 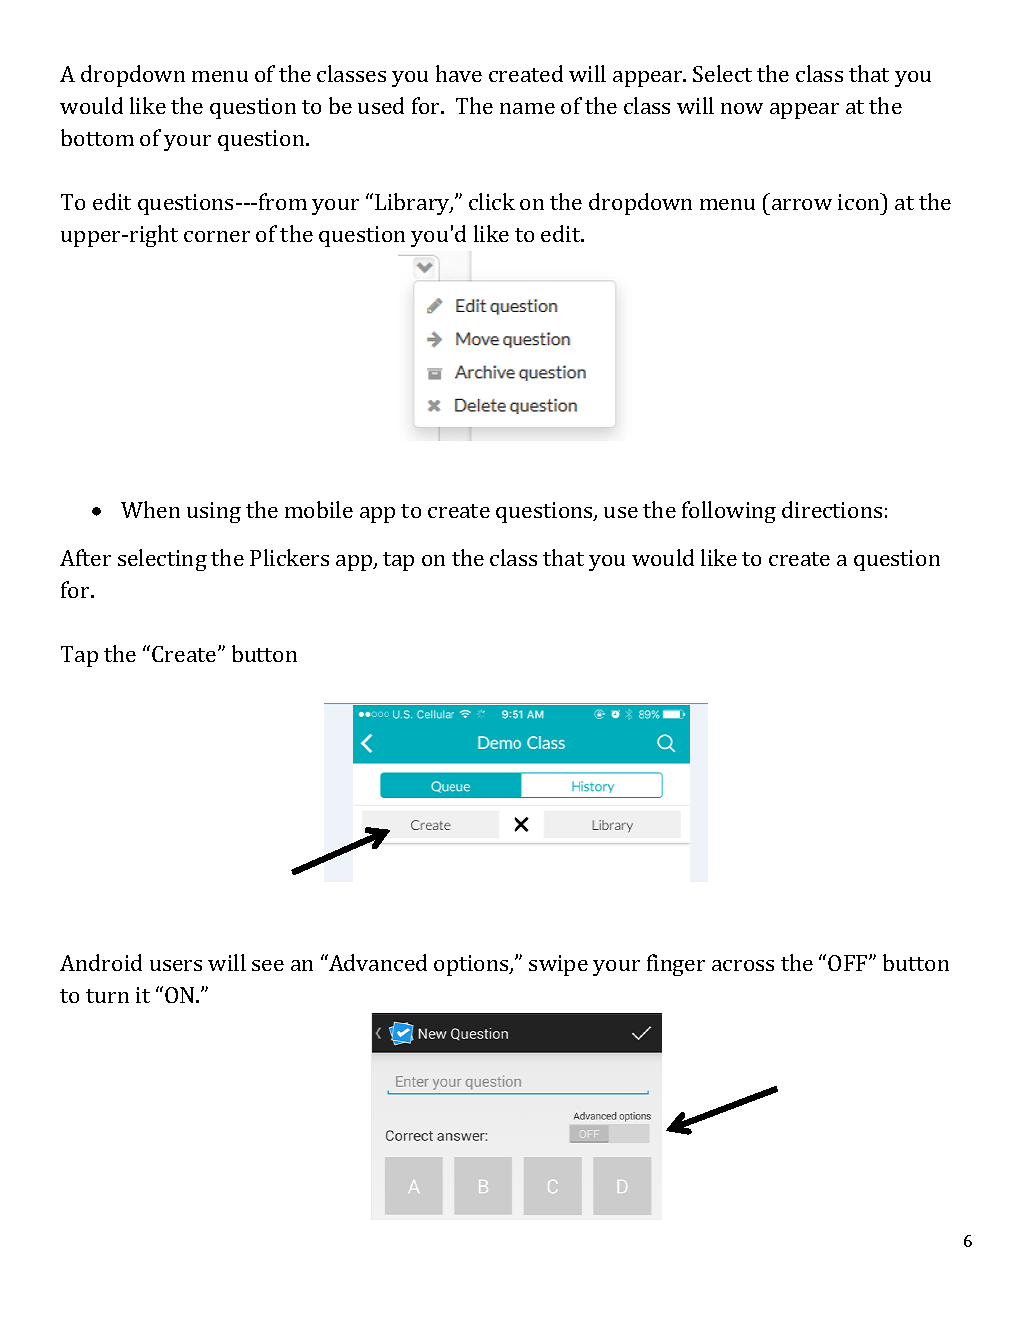 What do you see at coordinates (459, 73) in the page?
I see `have` at bounding box center [459, 73].
